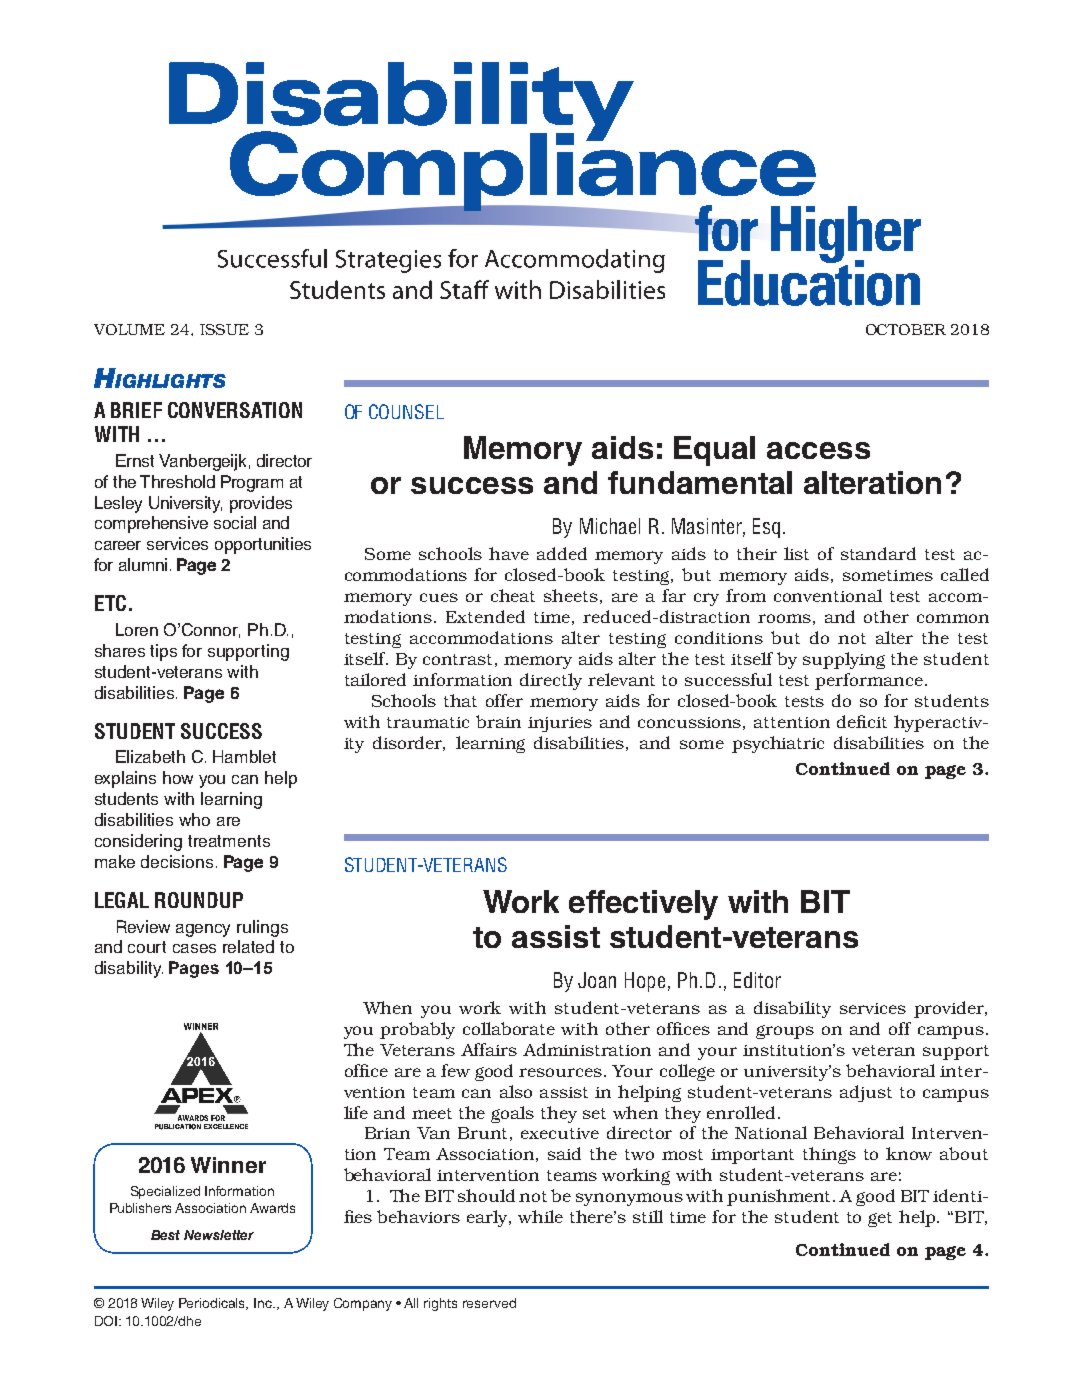 The height and width of the document is (1382, 1068). What do you see at coordinates (194, 819) in the document?
I see `who` at bounding box center [194, 819].
